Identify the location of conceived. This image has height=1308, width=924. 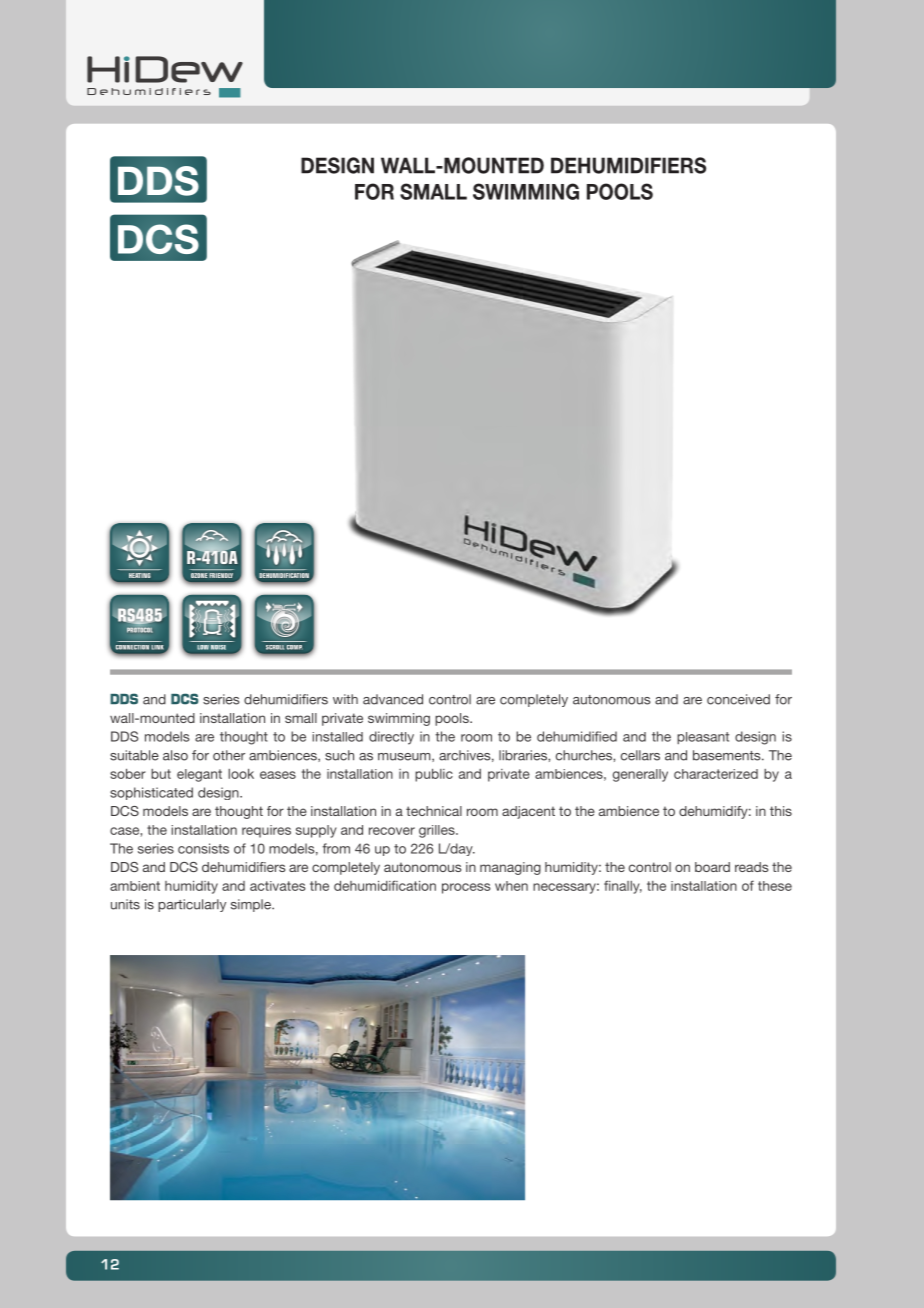
(738, 699).
